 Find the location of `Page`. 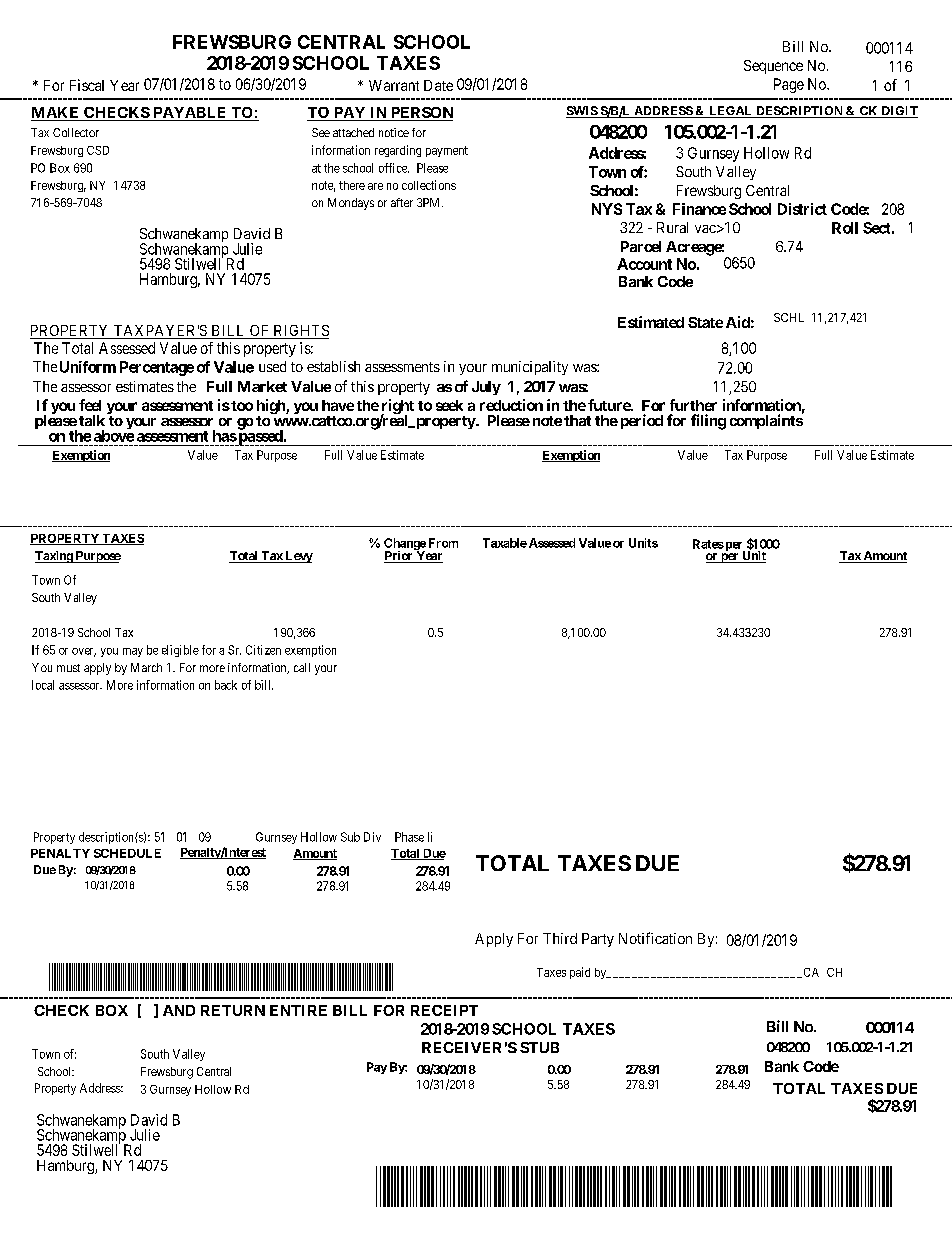

Page is located at coordinates (789, 85).
